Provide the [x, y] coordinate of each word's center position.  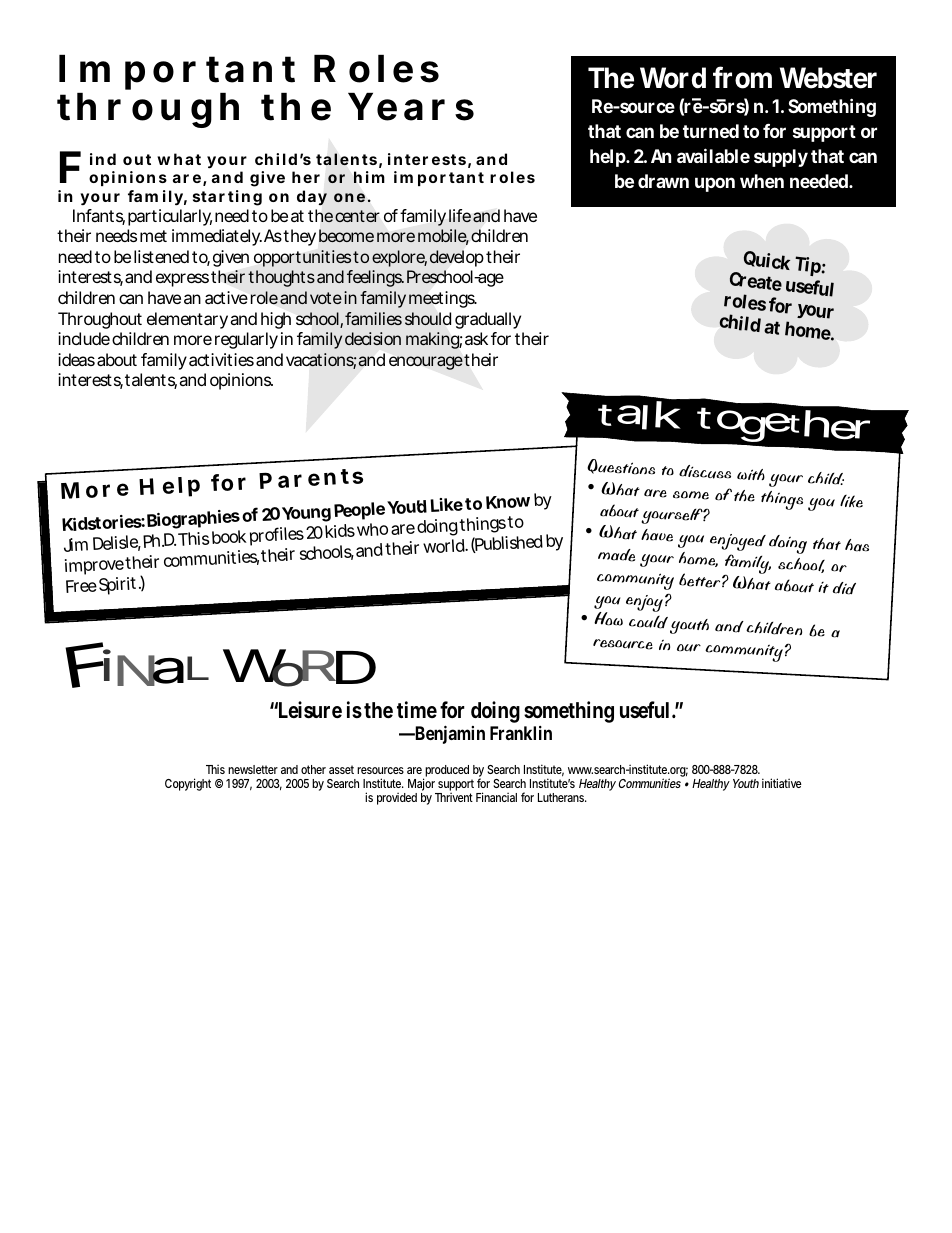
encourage [426, 363]
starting [227, 198]
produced [446, 772]
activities [221, 359]
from [742, 77]
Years [411, 107]
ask [476, 338]
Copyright [188, 784]
